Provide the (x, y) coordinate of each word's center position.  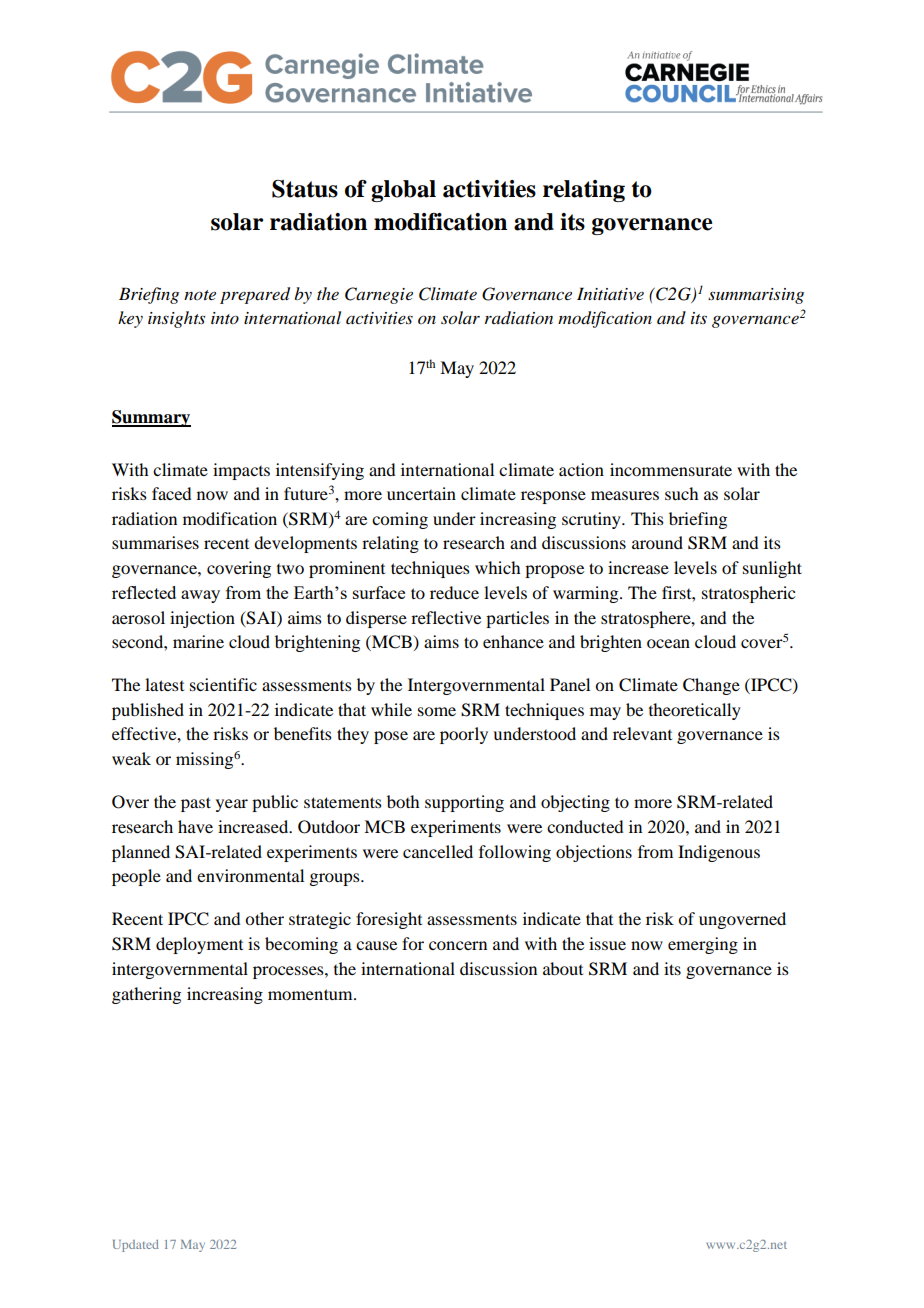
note (200, 295)
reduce (454, 592)
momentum (311, 994)
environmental (250, 875)
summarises (155, 542)
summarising (756, 296)
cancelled (438, 851)
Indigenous (719, 853)
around (657, 542)
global (403, 191)
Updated (136, 1246)
